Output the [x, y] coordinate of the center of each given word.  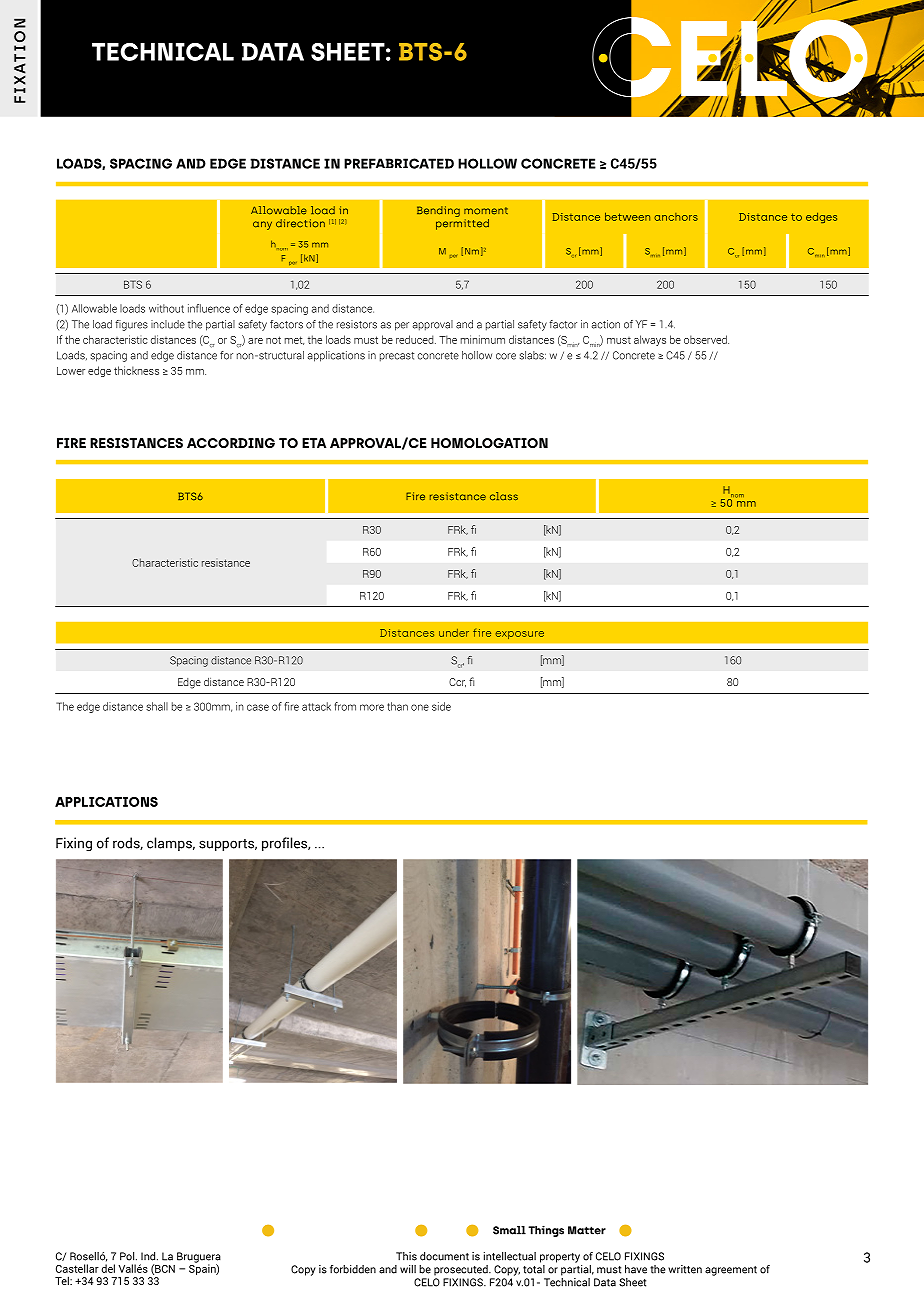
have [636, 1269]
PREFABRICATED [399, 163]
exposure [520, 635]
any [262, 225]
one [420, 707]
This [406, 1256]
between [627, 216]
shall [157, 706]
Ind [149, 1256]
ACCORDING [231, 443]
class [504, 496]
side [441, 706]
